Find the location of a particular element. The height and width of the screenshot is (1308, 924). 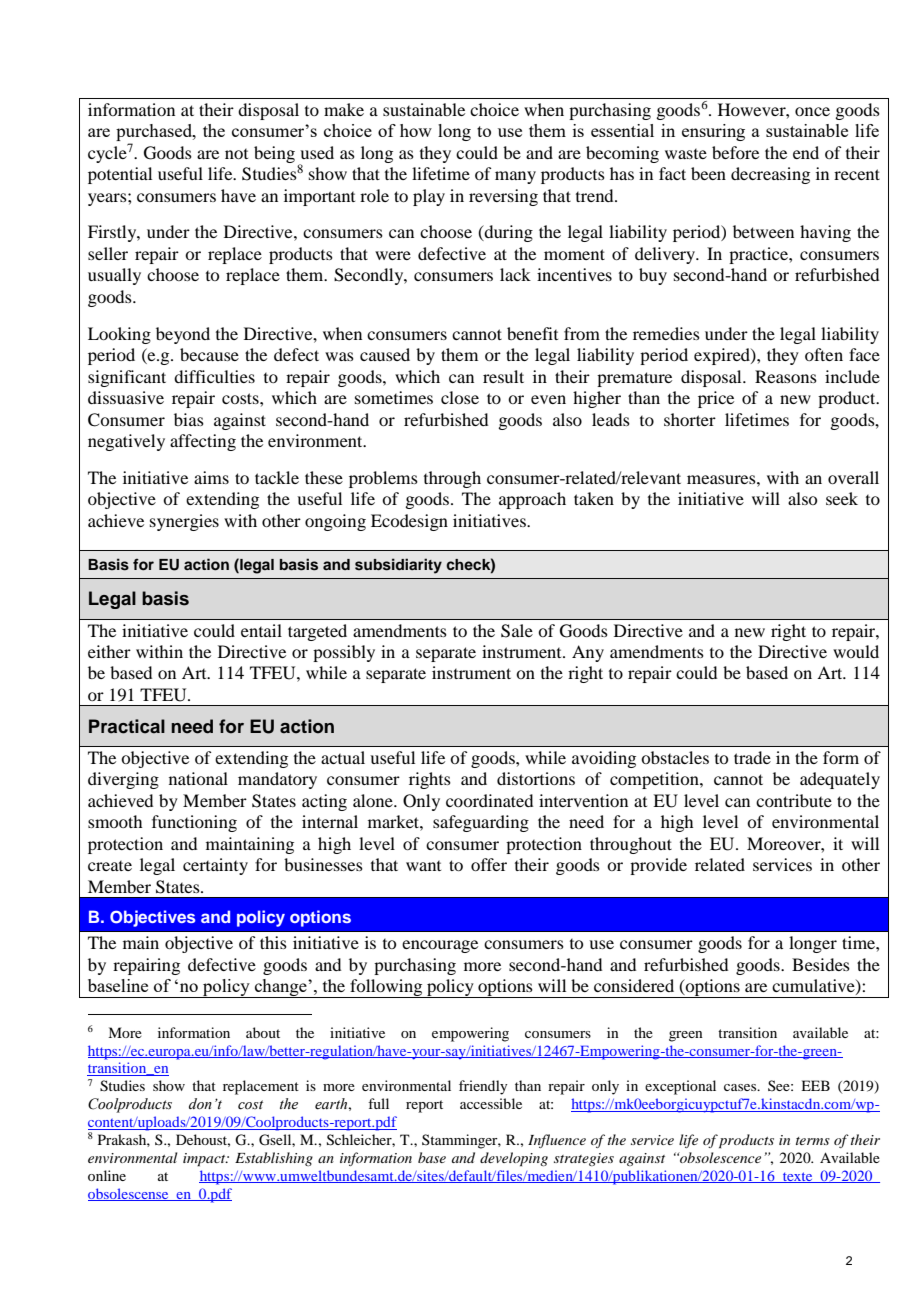

Reasons is located at coordinates (786, 376).
